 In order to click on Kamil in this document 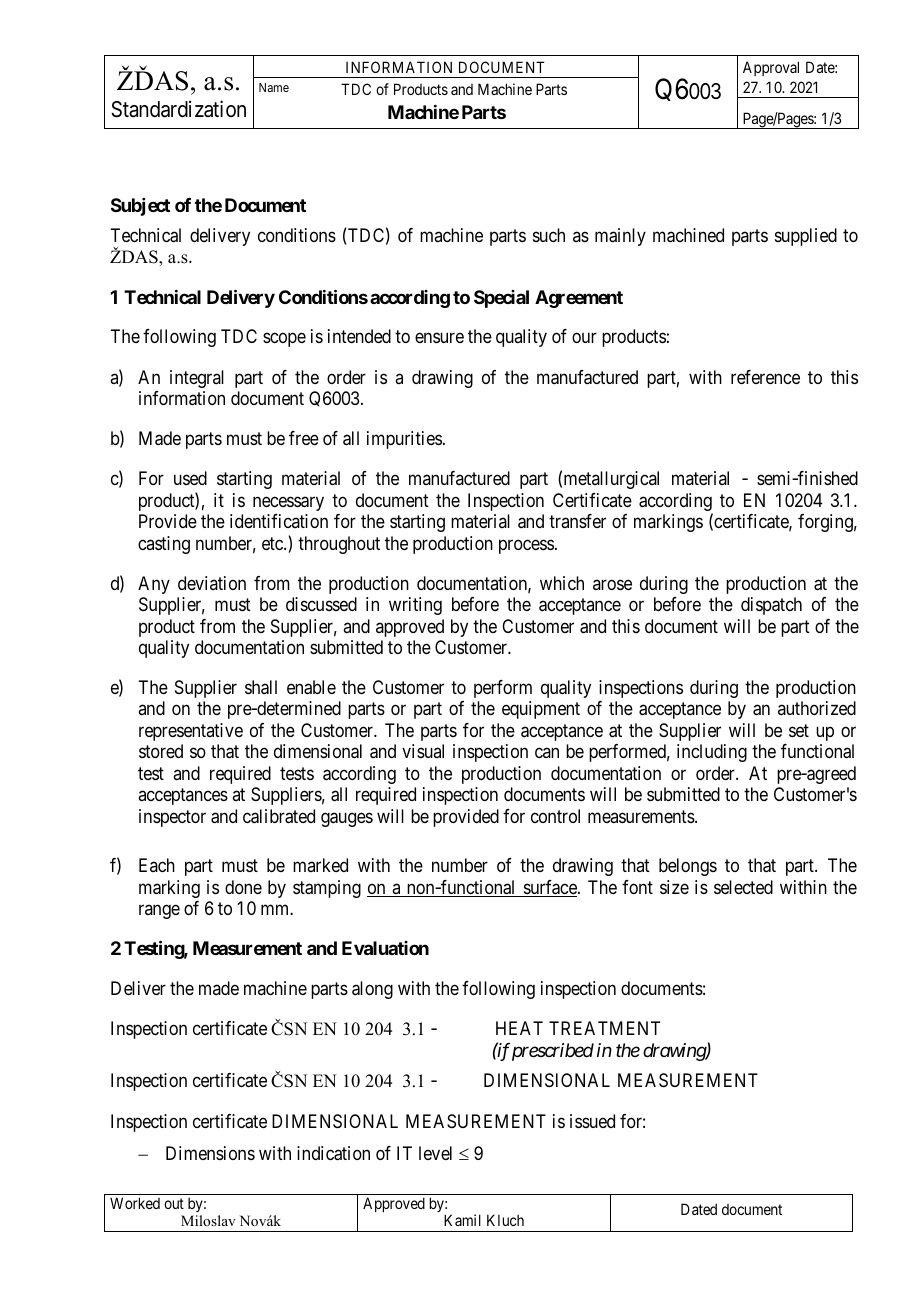, I will do `click(462, 1220)`.
